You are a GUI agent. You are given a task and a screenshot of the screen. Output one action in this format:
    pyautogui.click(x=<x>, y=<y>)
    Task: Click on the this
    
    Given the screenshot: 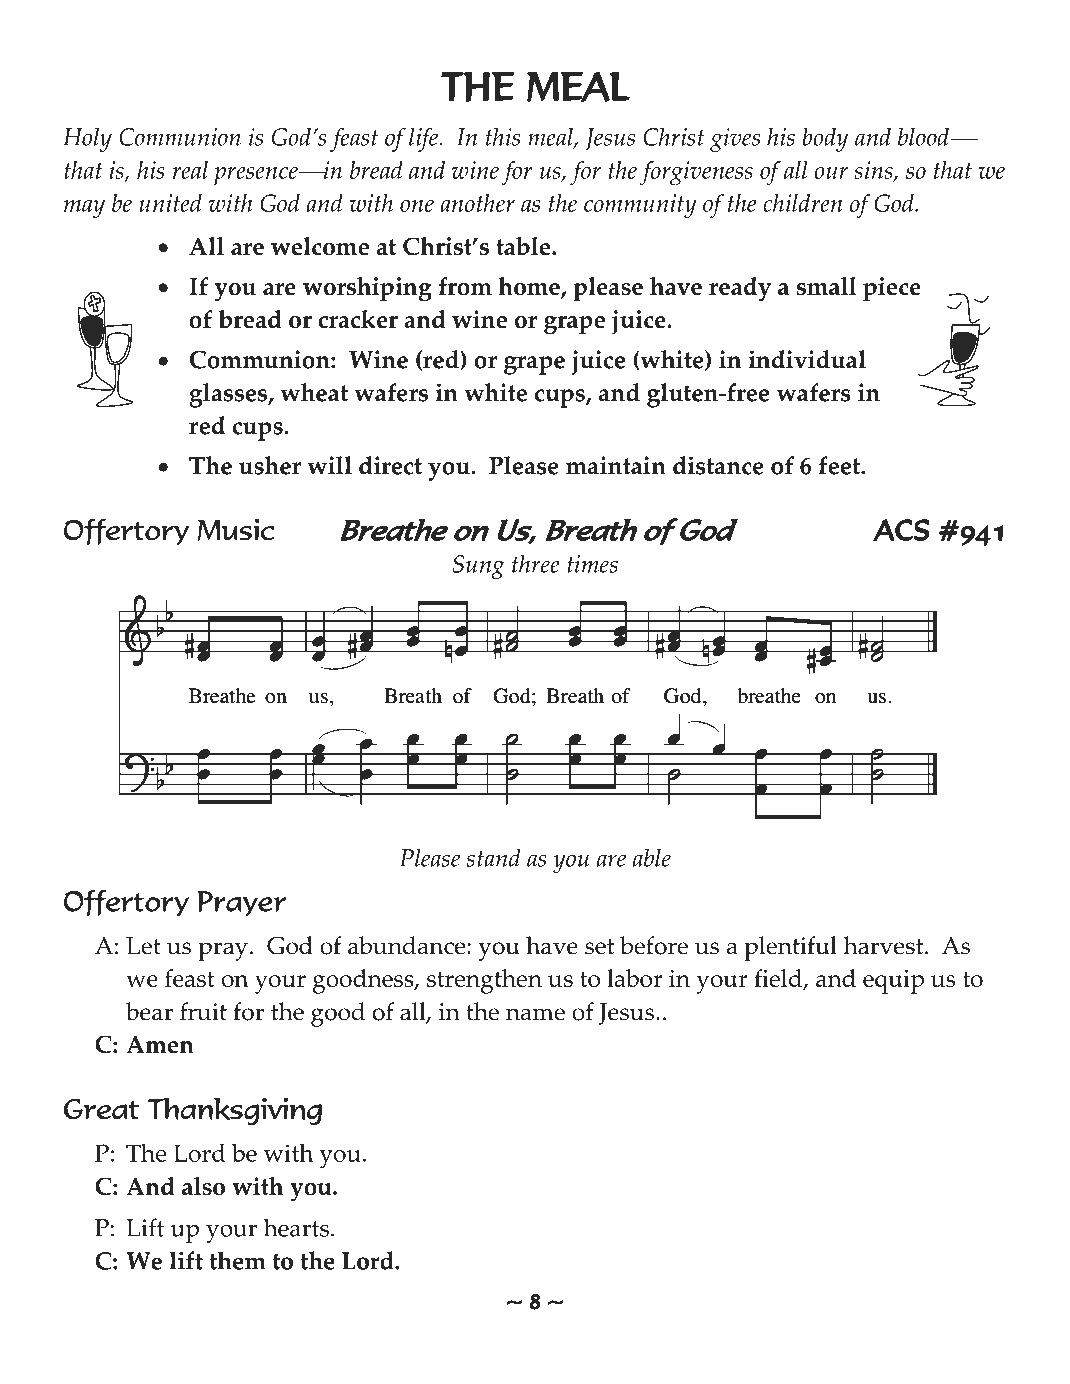 What is the action you would take?
    pyautogui.click(x=503, y=136)
